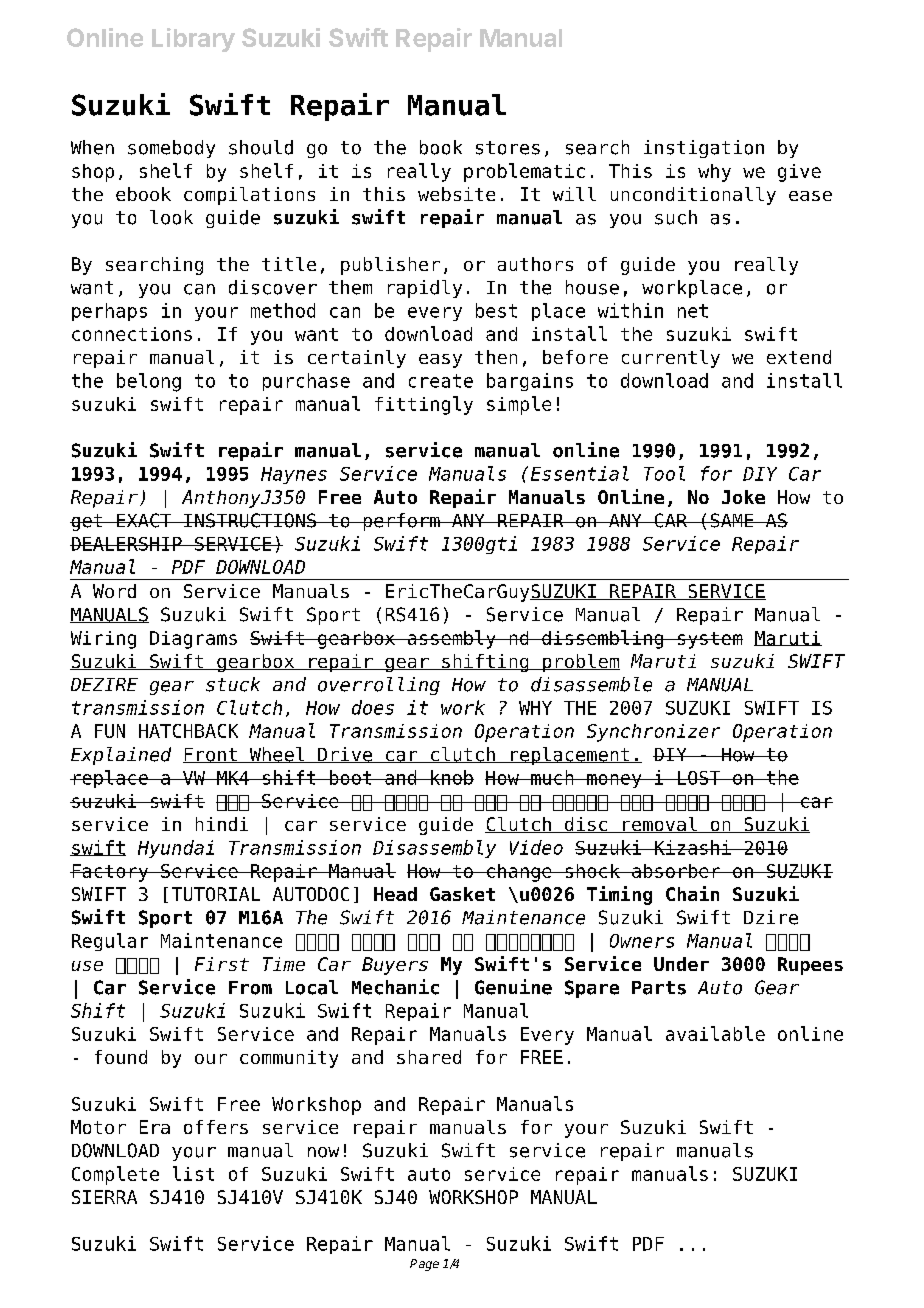 This screenshot has width=924, height=1308. What do you see at coordinates (222, 964) in the screenshot?
I see `First` at bounding box center [222, 964].
